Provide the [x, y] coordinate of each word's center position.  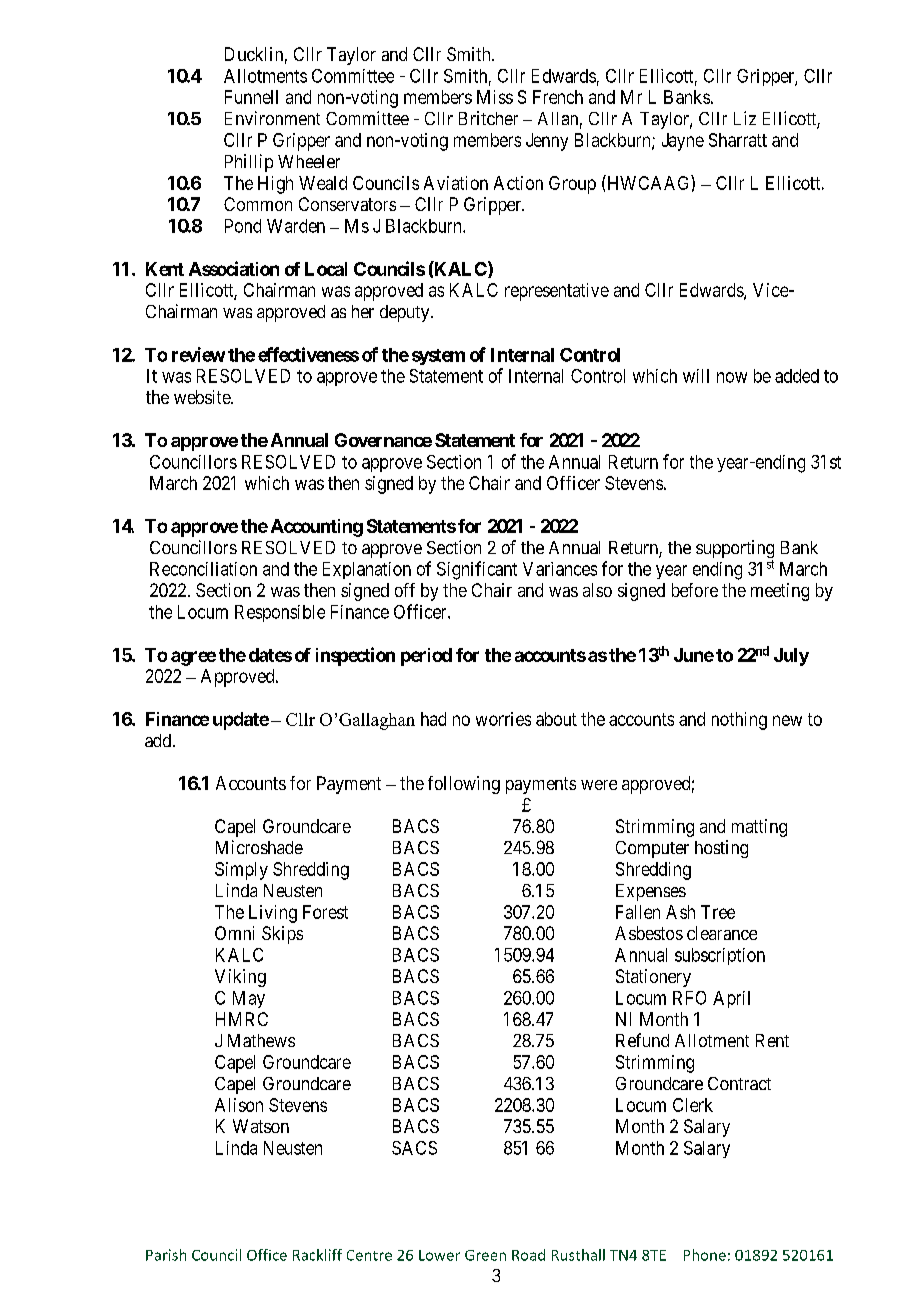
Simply [241, 871]
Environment [272, 118]
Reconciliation [203, 569]
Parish [166, 1255]
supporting [735, 550]
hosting [721, 849]
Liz [745, 118]
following [464, 785]
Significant [477, 570]
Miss [495, 97]
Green [485, 1255]
